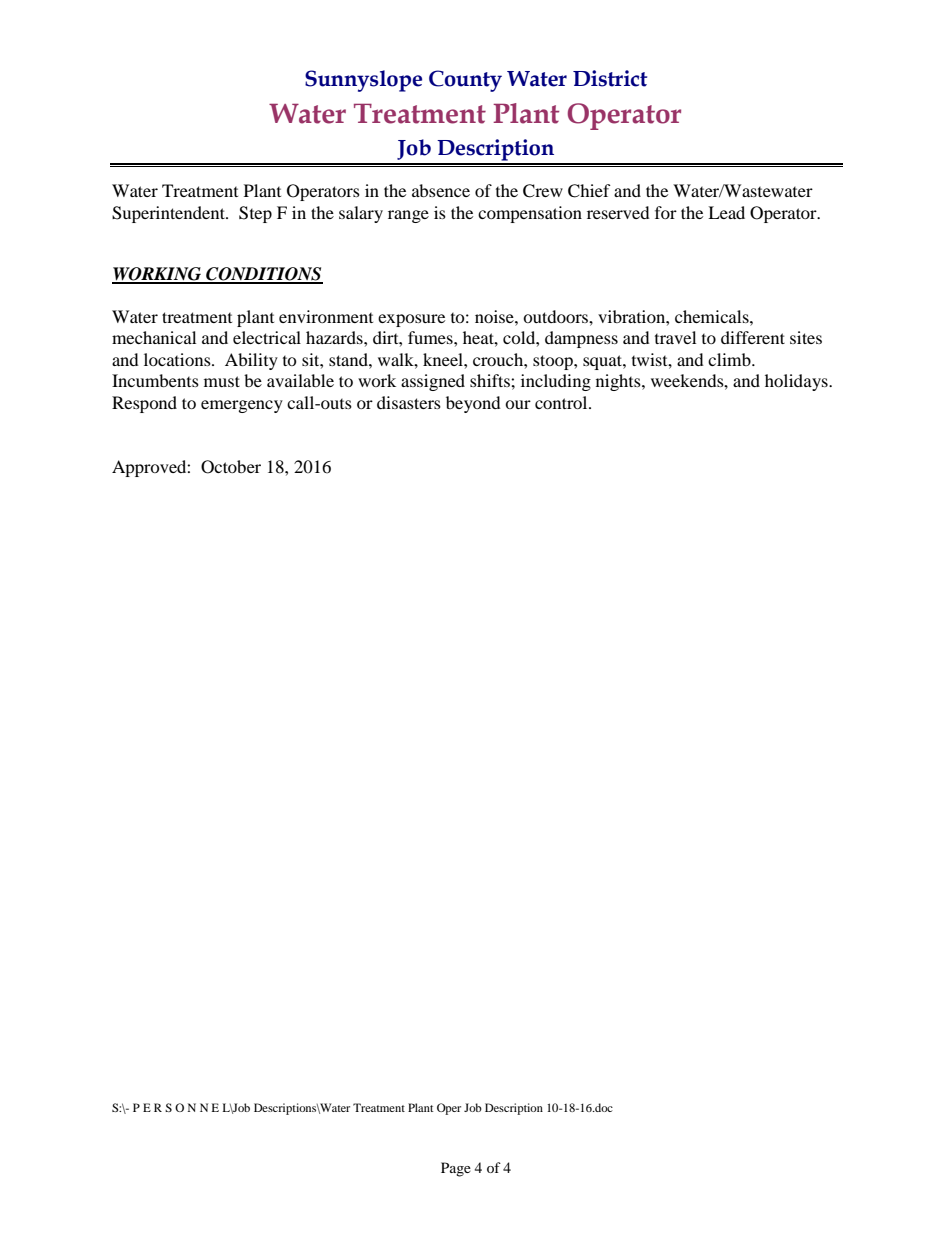  What do you see at coordinates (562, 402) in the page?
I see `control` at bounding box center [562, 402].
